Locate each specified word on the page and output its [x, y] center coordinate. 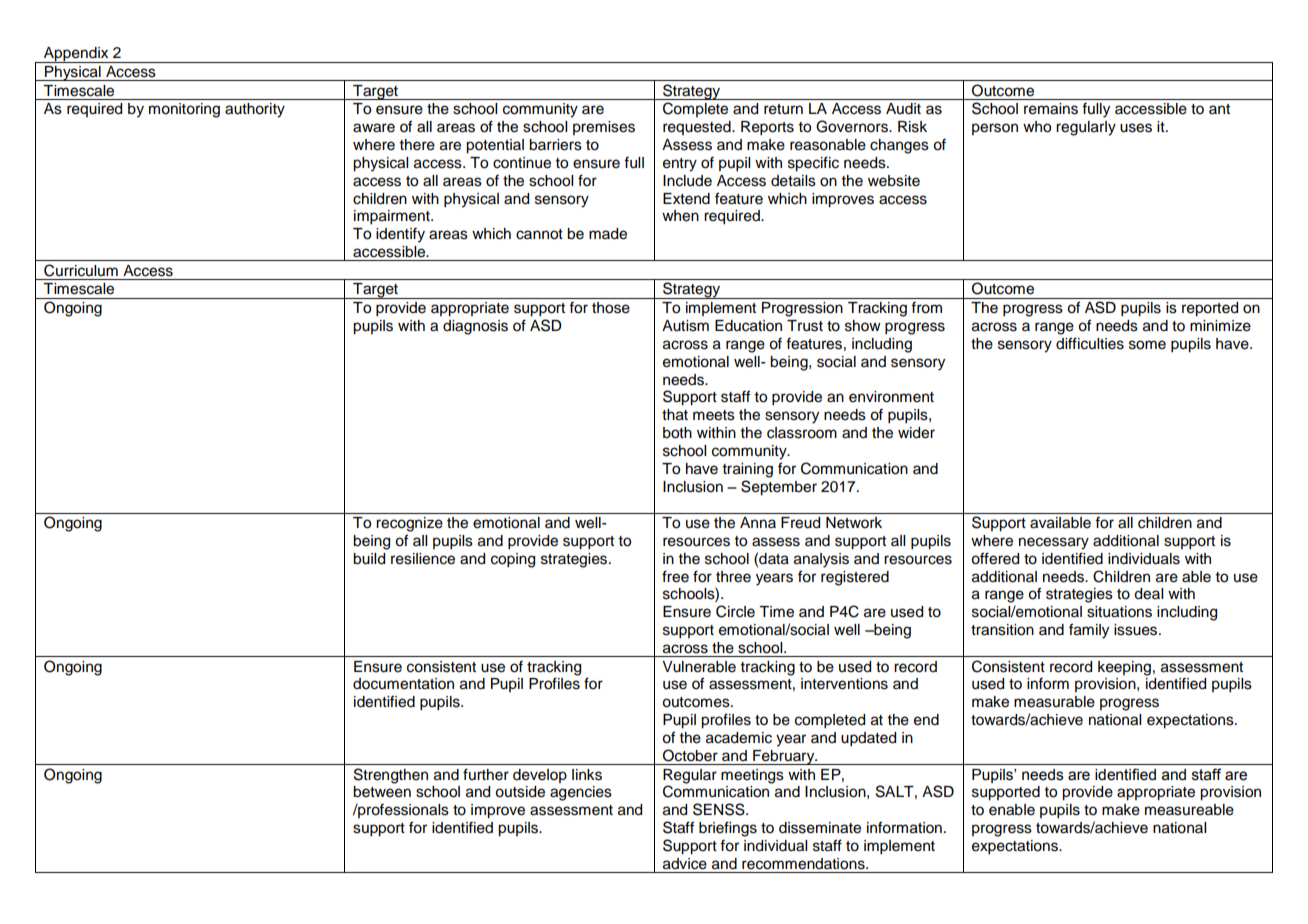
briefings [728, 829]
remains [1051, 109]
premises [604, 128]
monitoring [184, 110]
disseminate [820, 828]
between [382, 792]
